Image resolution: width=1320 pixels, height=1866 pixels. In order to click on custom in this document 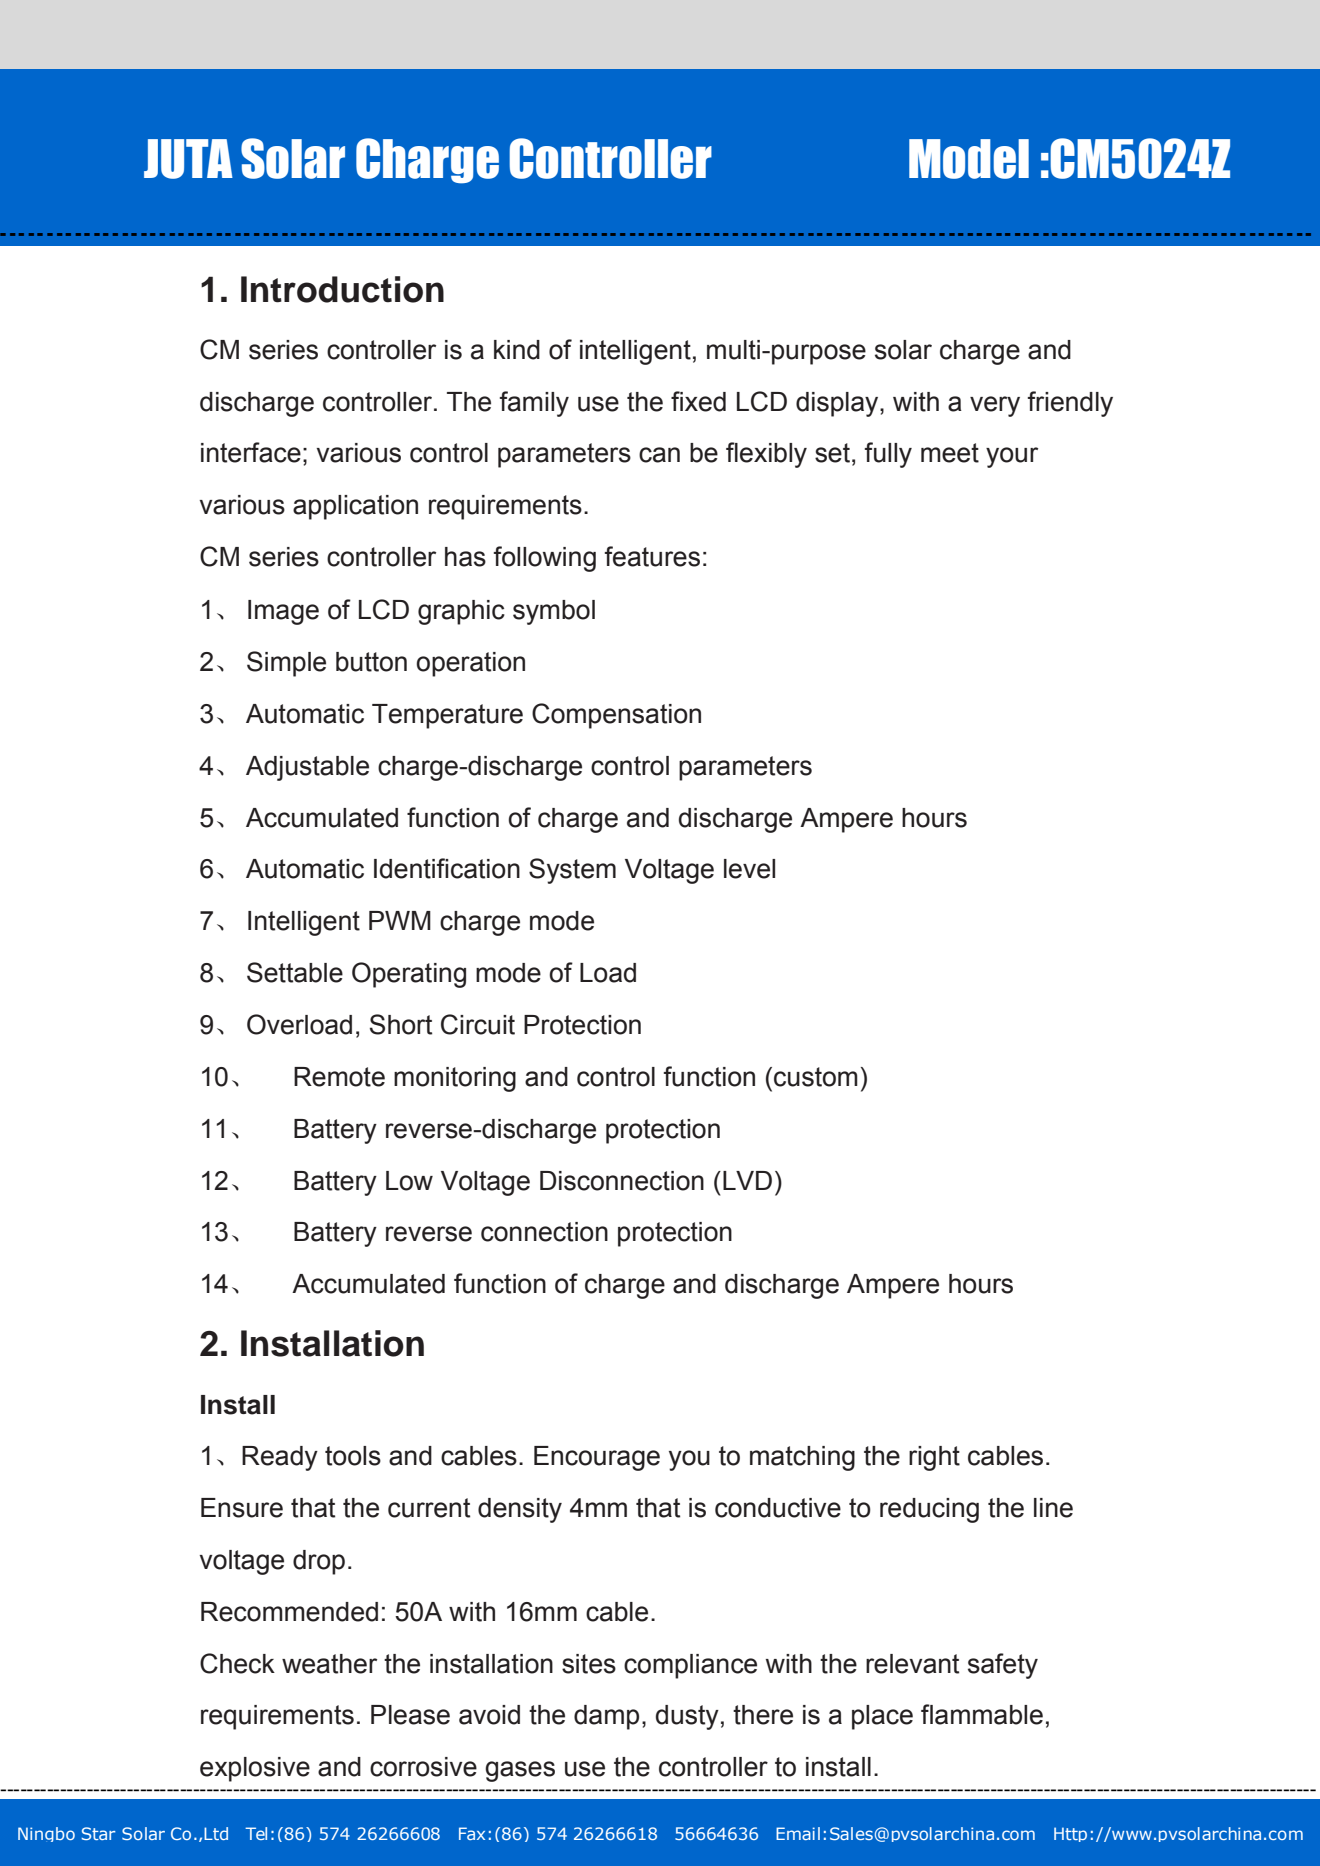, I will do `click(816, 1077)`.
